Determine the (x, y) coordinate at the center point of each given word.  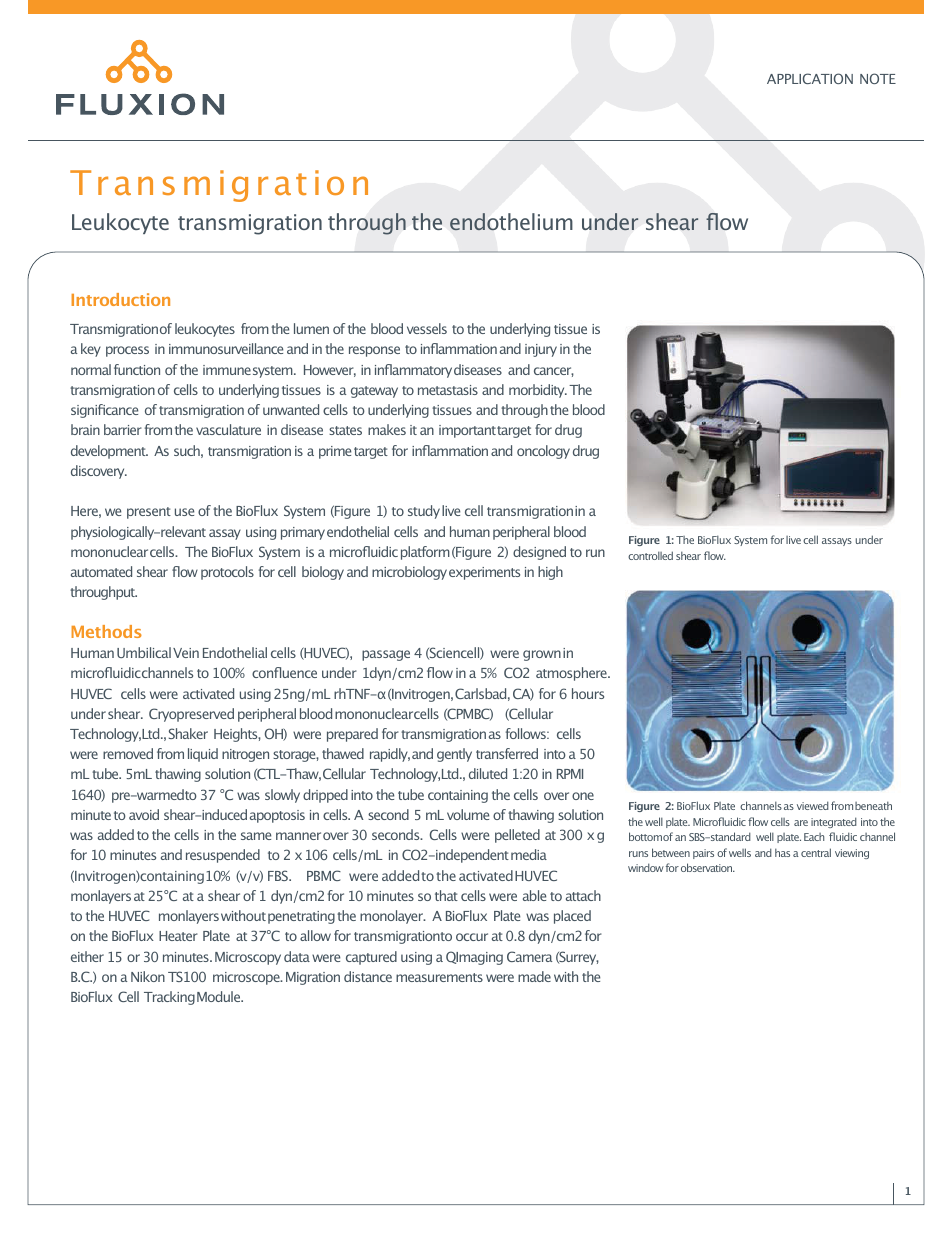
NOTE (878, 78)
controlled (650, 555)
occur (472, 937)
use (184, 512)
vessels (427, 328)
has (782, 852)
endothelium (511, 222)
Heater (178, 936)
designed (539, 553)
